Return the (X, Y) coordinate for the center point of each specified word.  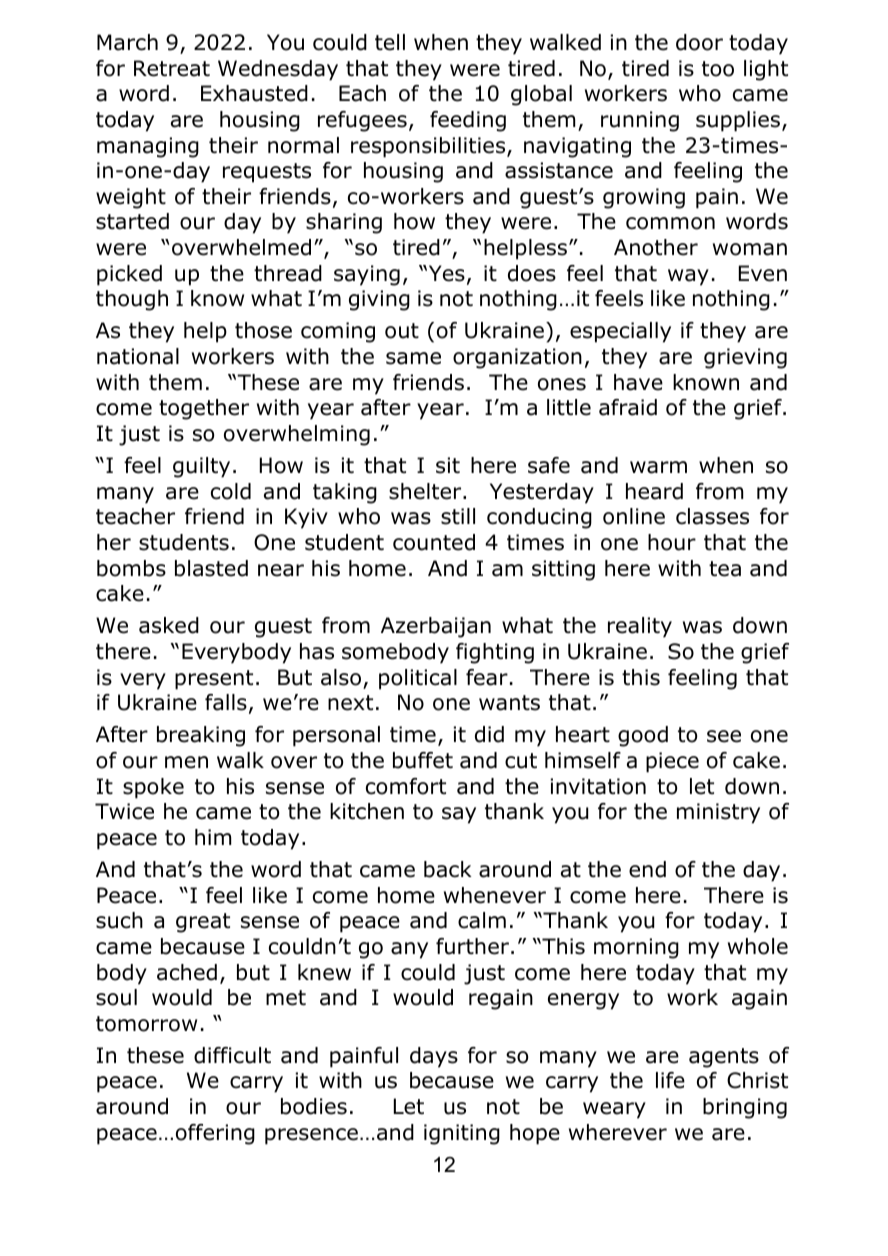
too (718, 69)
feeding (468, 121)
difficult (232, 1055)
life (670, 1080)
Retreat (172, 68)
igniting (462, 1134)
